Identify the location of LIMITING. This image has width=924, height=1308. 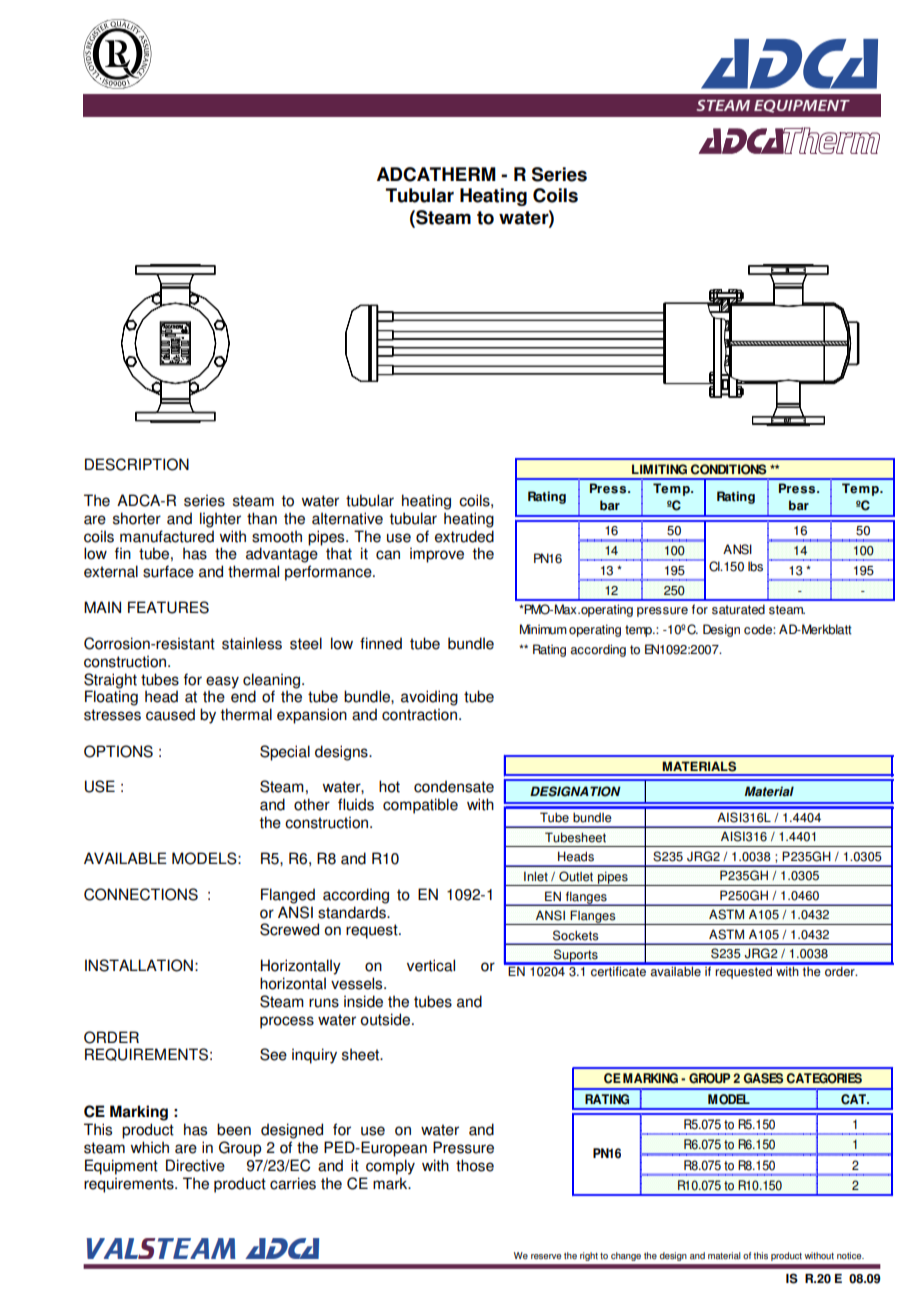
(659, 469).
